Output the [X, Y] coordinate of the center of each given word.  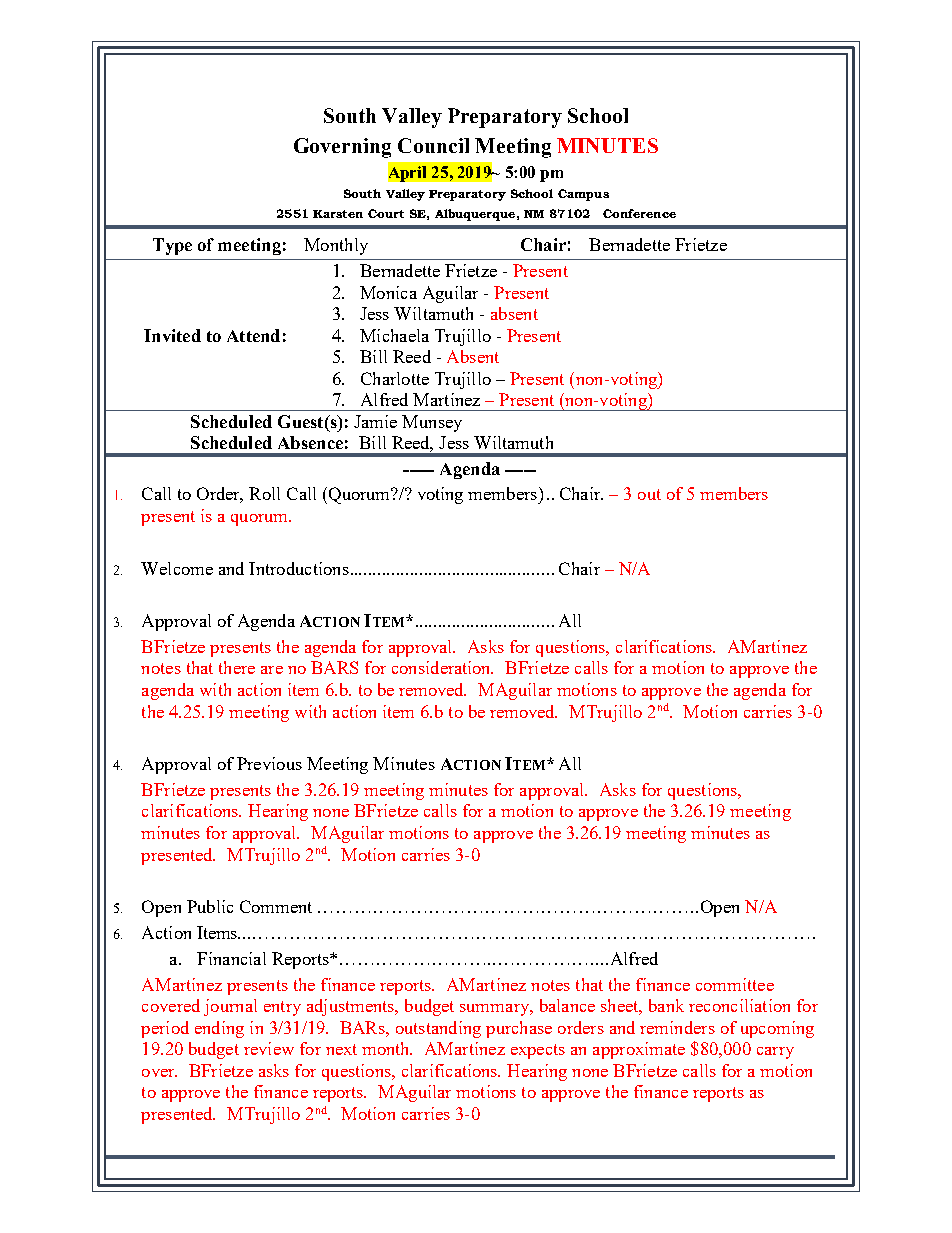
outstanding [438, 1029]
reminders [677, 1027]
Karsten [338, 214]
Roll [264, 493]
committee [735, 984]
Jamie [375, 421]
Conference [639, 213]
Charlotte [395, 378]
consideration [442, 667]
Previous [269, 763]
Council [433, 145]
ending [219, 1029]
